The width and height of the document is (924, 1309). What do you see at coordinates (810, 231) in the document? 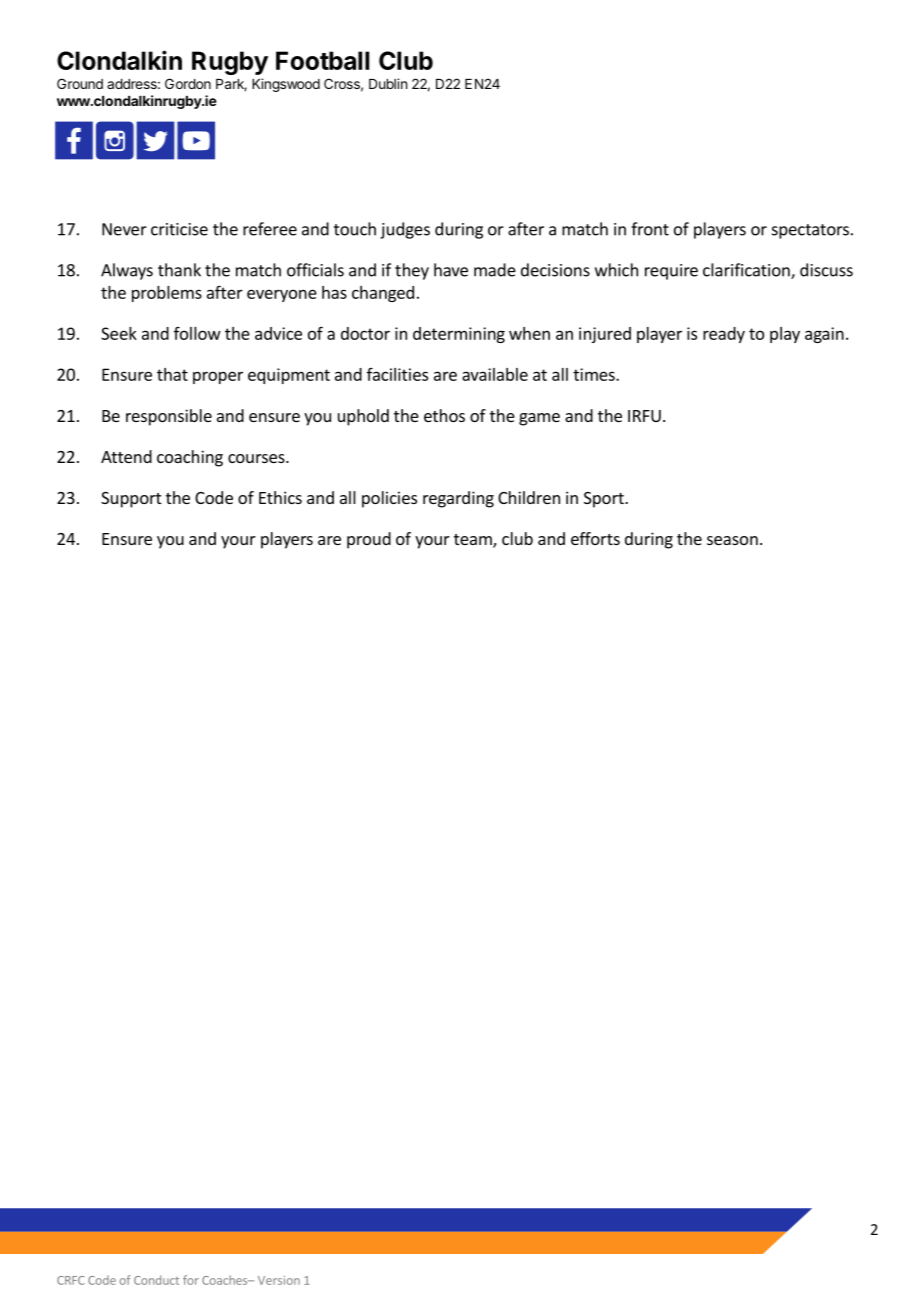
I see `spectators` at bounding box center [810, 231].
